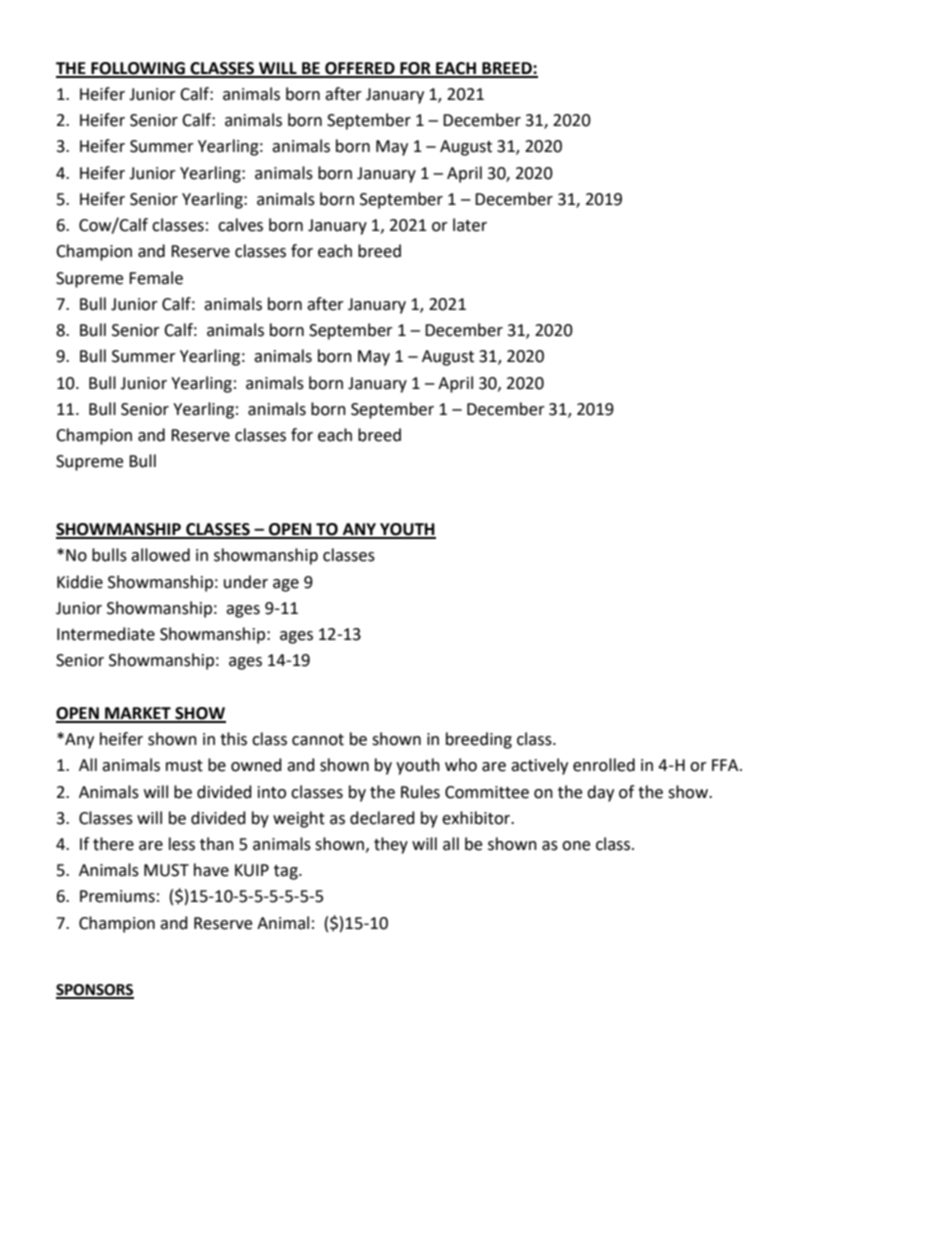 Image resolution: width=952 pixels, height=1233 pixels. What do you see at coordinates (95, 991) in the screenshot?
I see `SPONSORS` at bounding box center [95, 991].
